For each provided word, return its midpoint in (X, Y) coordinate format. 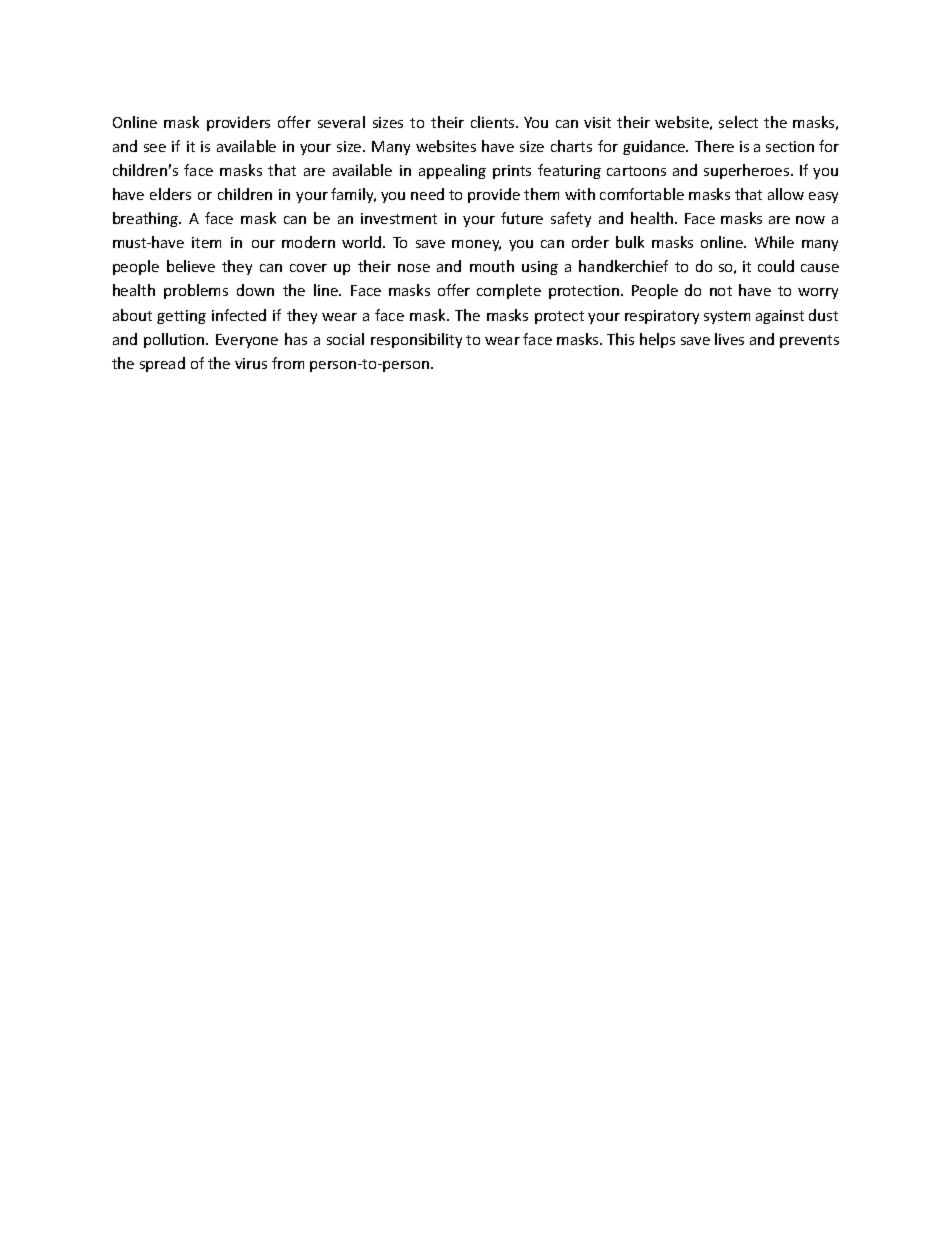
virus (251, 363)
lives (729, 339)
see (155, 148)
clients (494, 122)
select (738, 122)
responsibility (416, 340)
